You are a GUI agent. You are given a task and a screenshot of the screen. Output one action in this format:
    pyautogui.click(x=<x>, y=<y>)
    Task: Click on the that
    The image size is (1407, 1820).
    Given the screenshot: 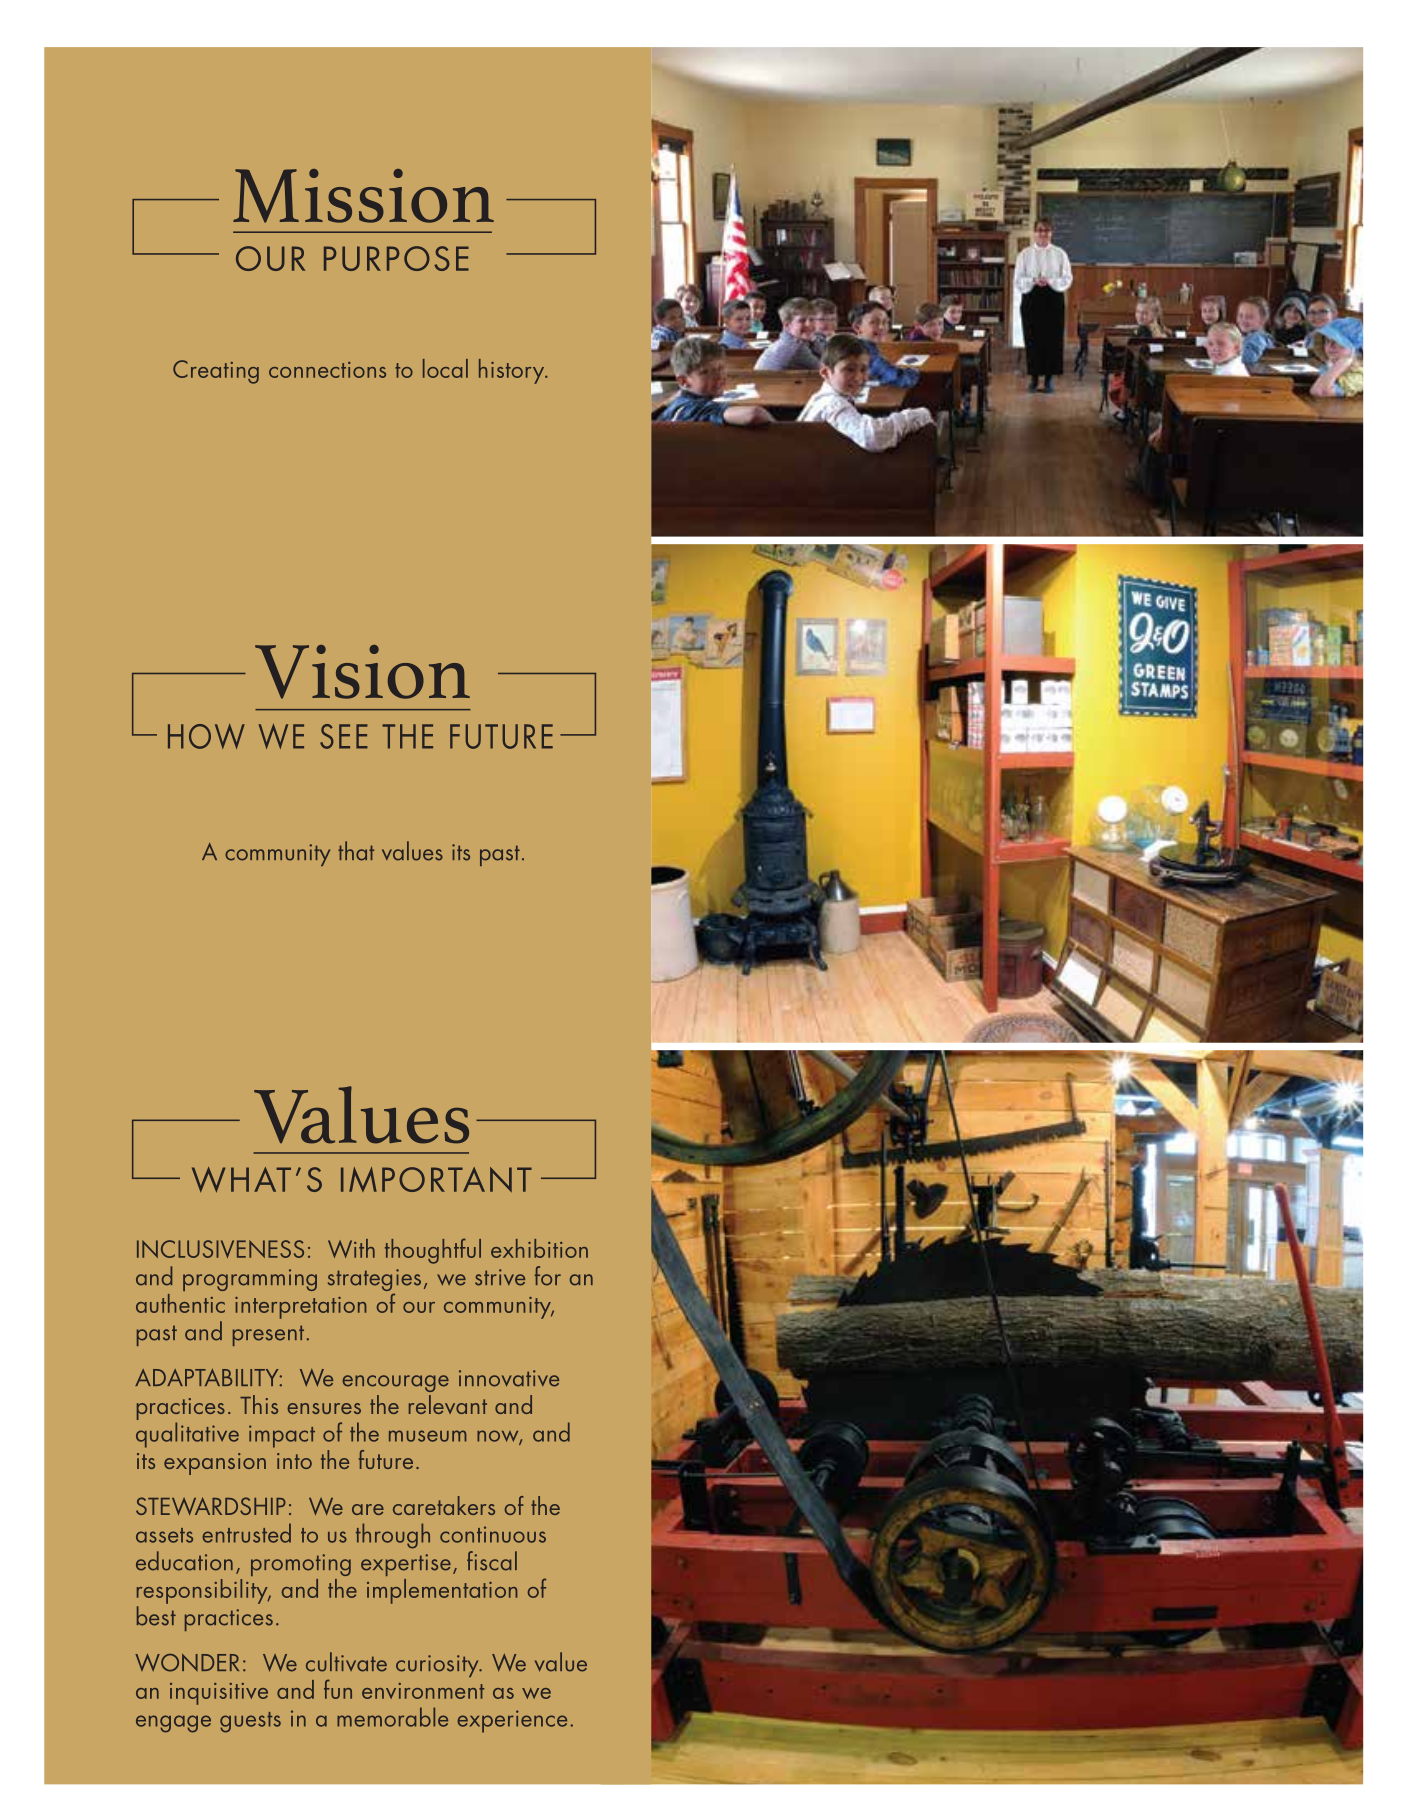 What is the action you would take?
    pyautogui.click(x=356, y=851)
